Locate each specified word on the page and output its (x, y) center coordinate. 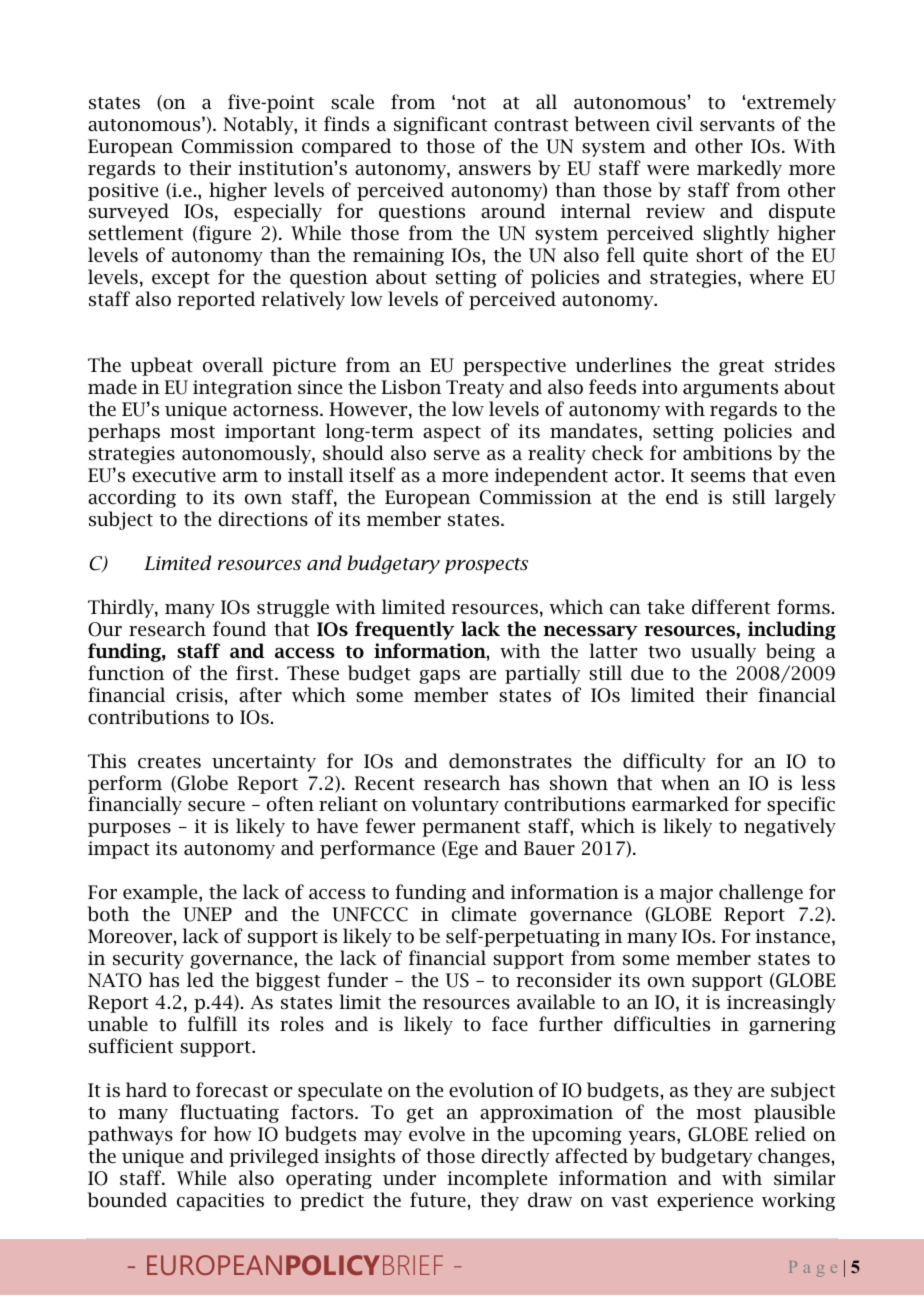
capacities (220, 1202)
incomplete (497, 1179)
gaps (439, 677)
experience (705, 1202)
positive (123, 192)
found (240, 629)
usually (723, 652)
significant (441, 125)
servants (737, 125)
